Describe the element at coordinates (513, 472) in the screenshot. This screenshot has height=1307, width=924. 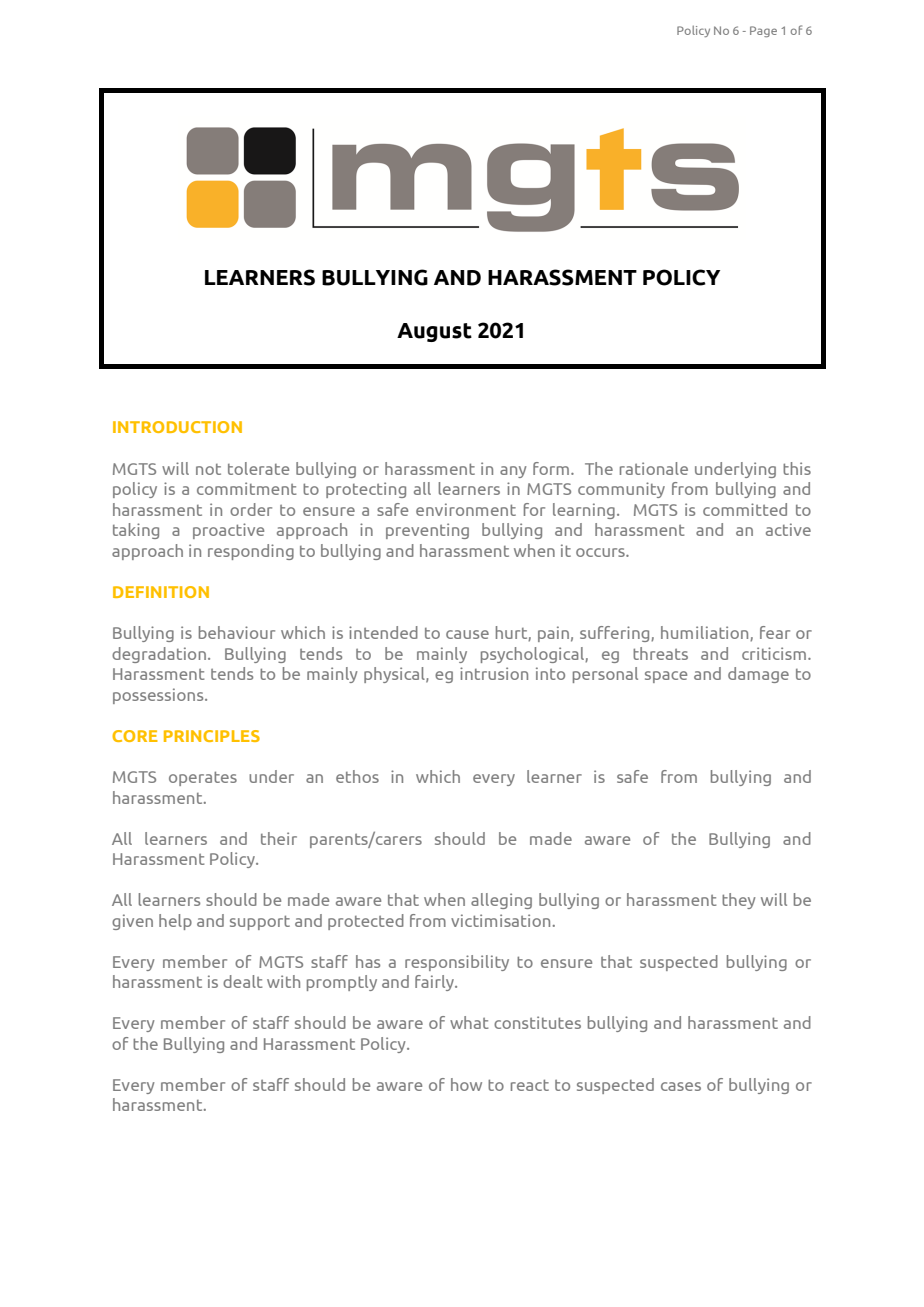
I see `any` at that location.
